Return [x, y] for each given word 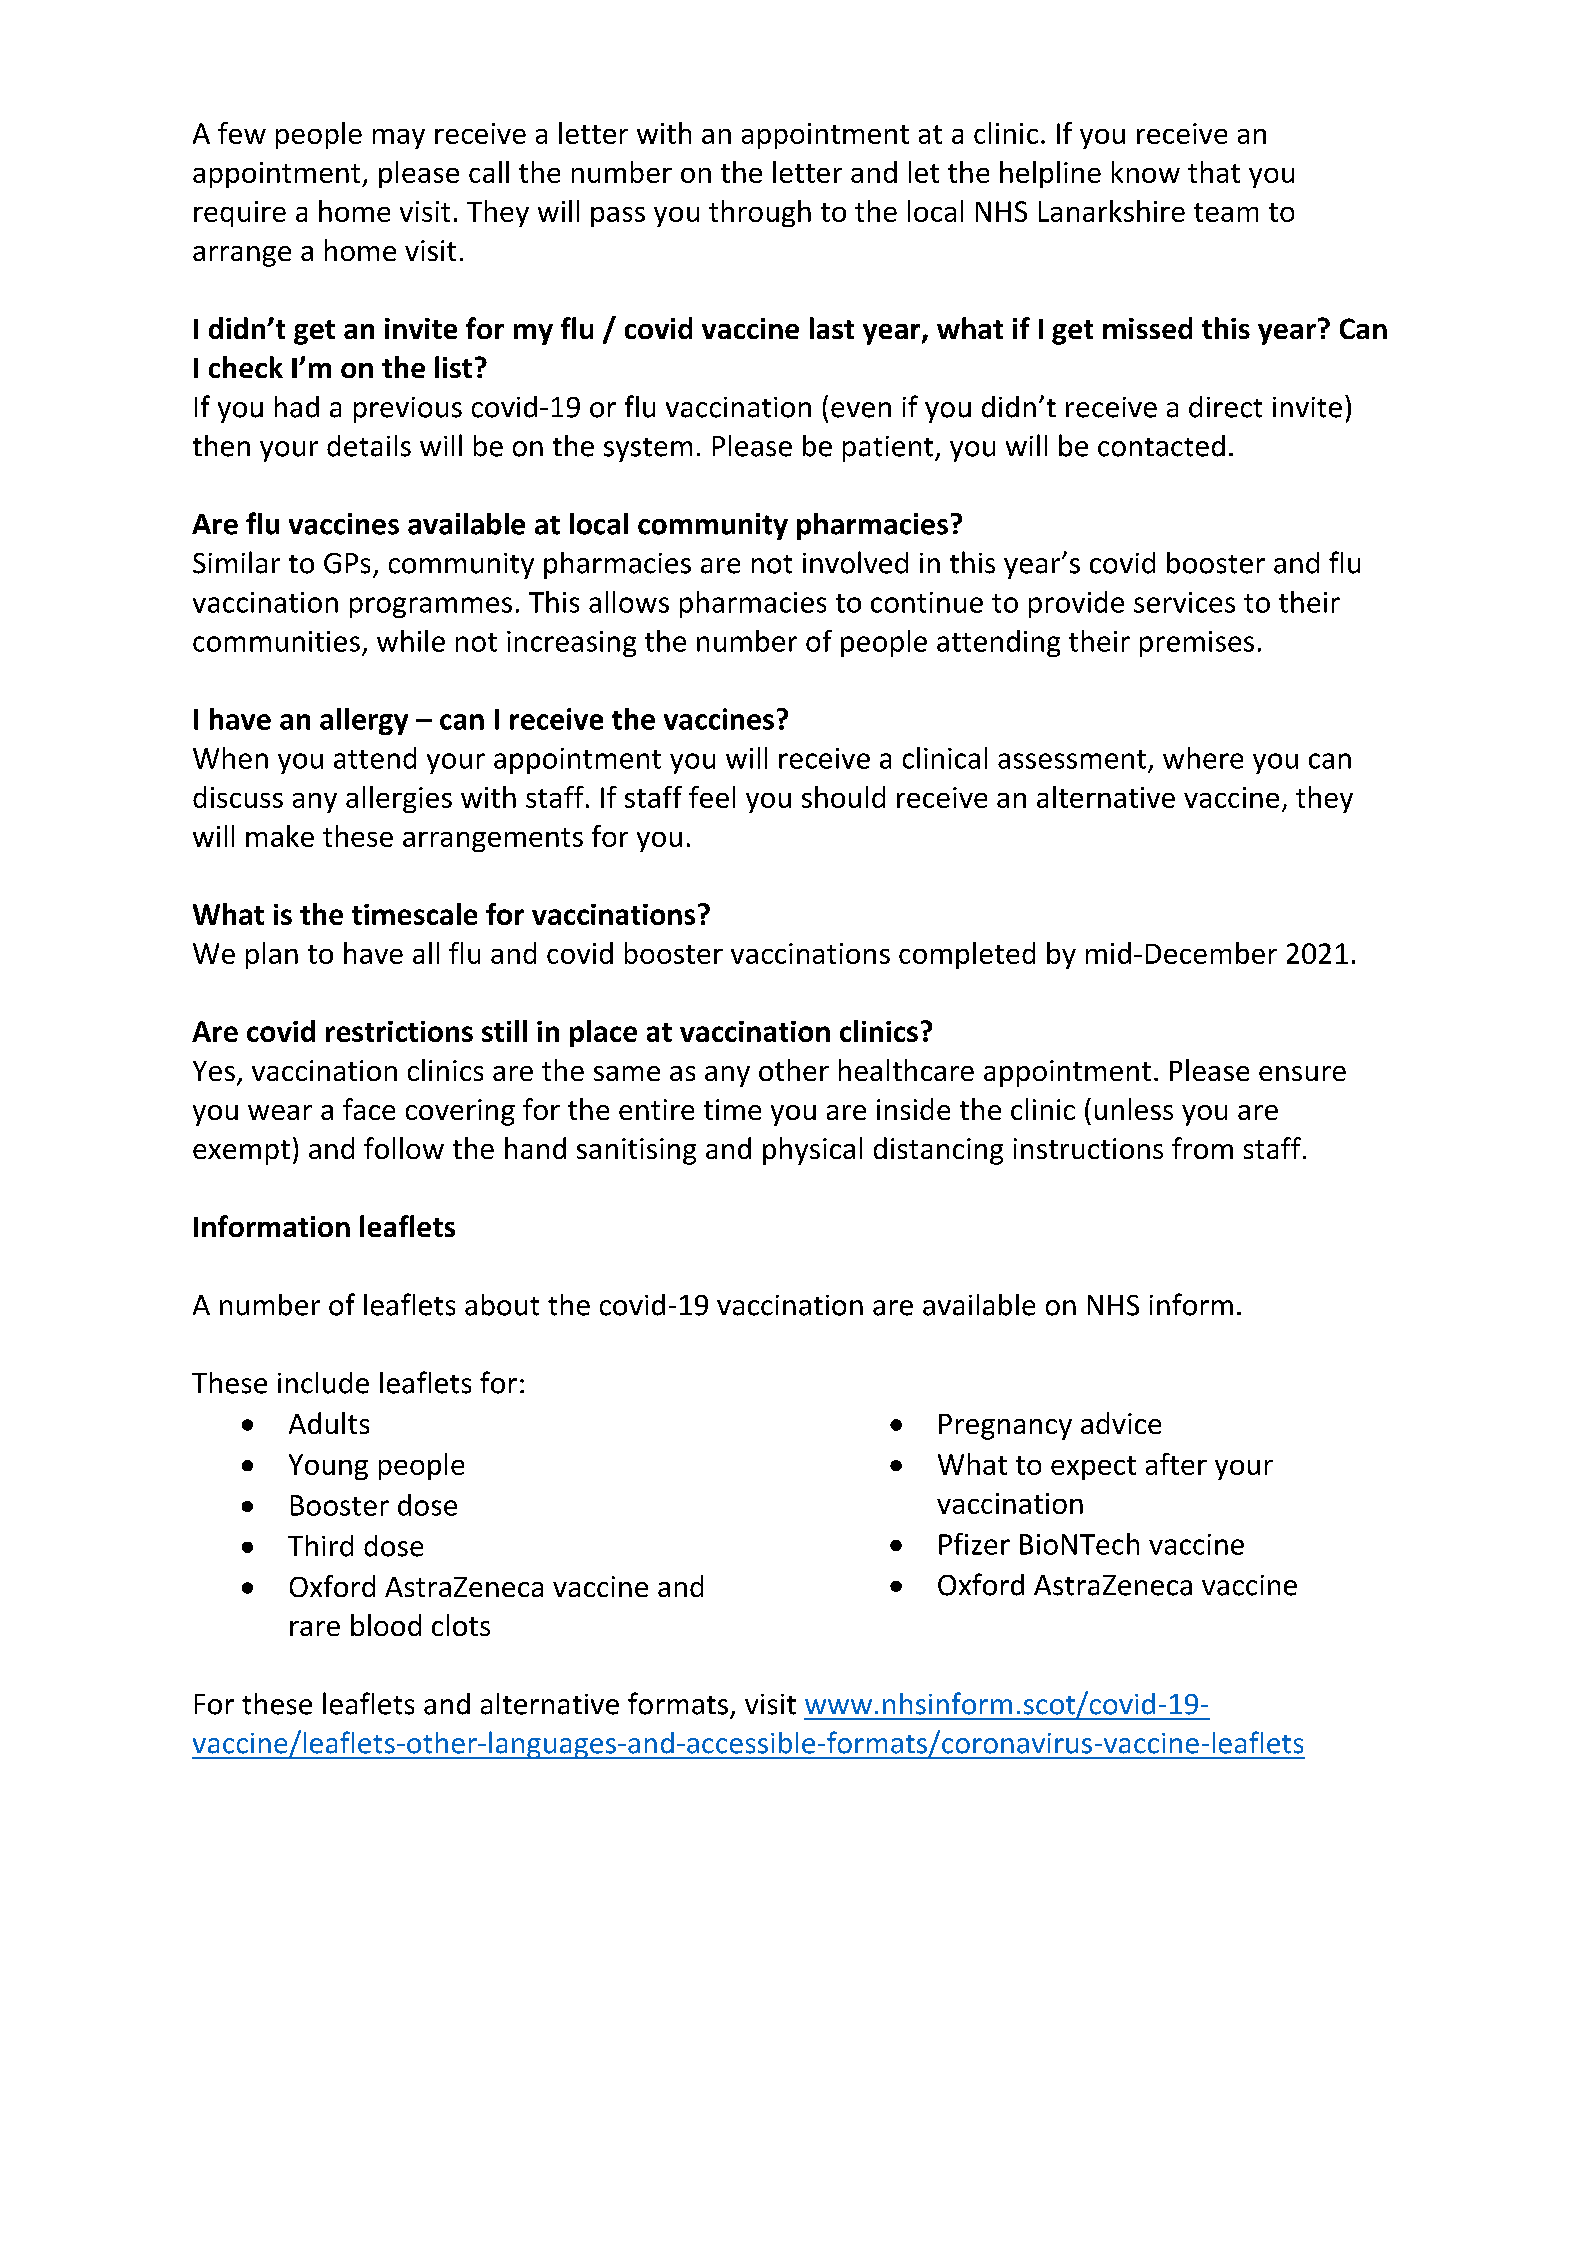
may [399, 139]
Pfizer [974, 1544]
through [760, 213]
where [1203, 758]
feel [712, 797]
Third [320, 1546]
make [280, 836]
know [1146, 172]
